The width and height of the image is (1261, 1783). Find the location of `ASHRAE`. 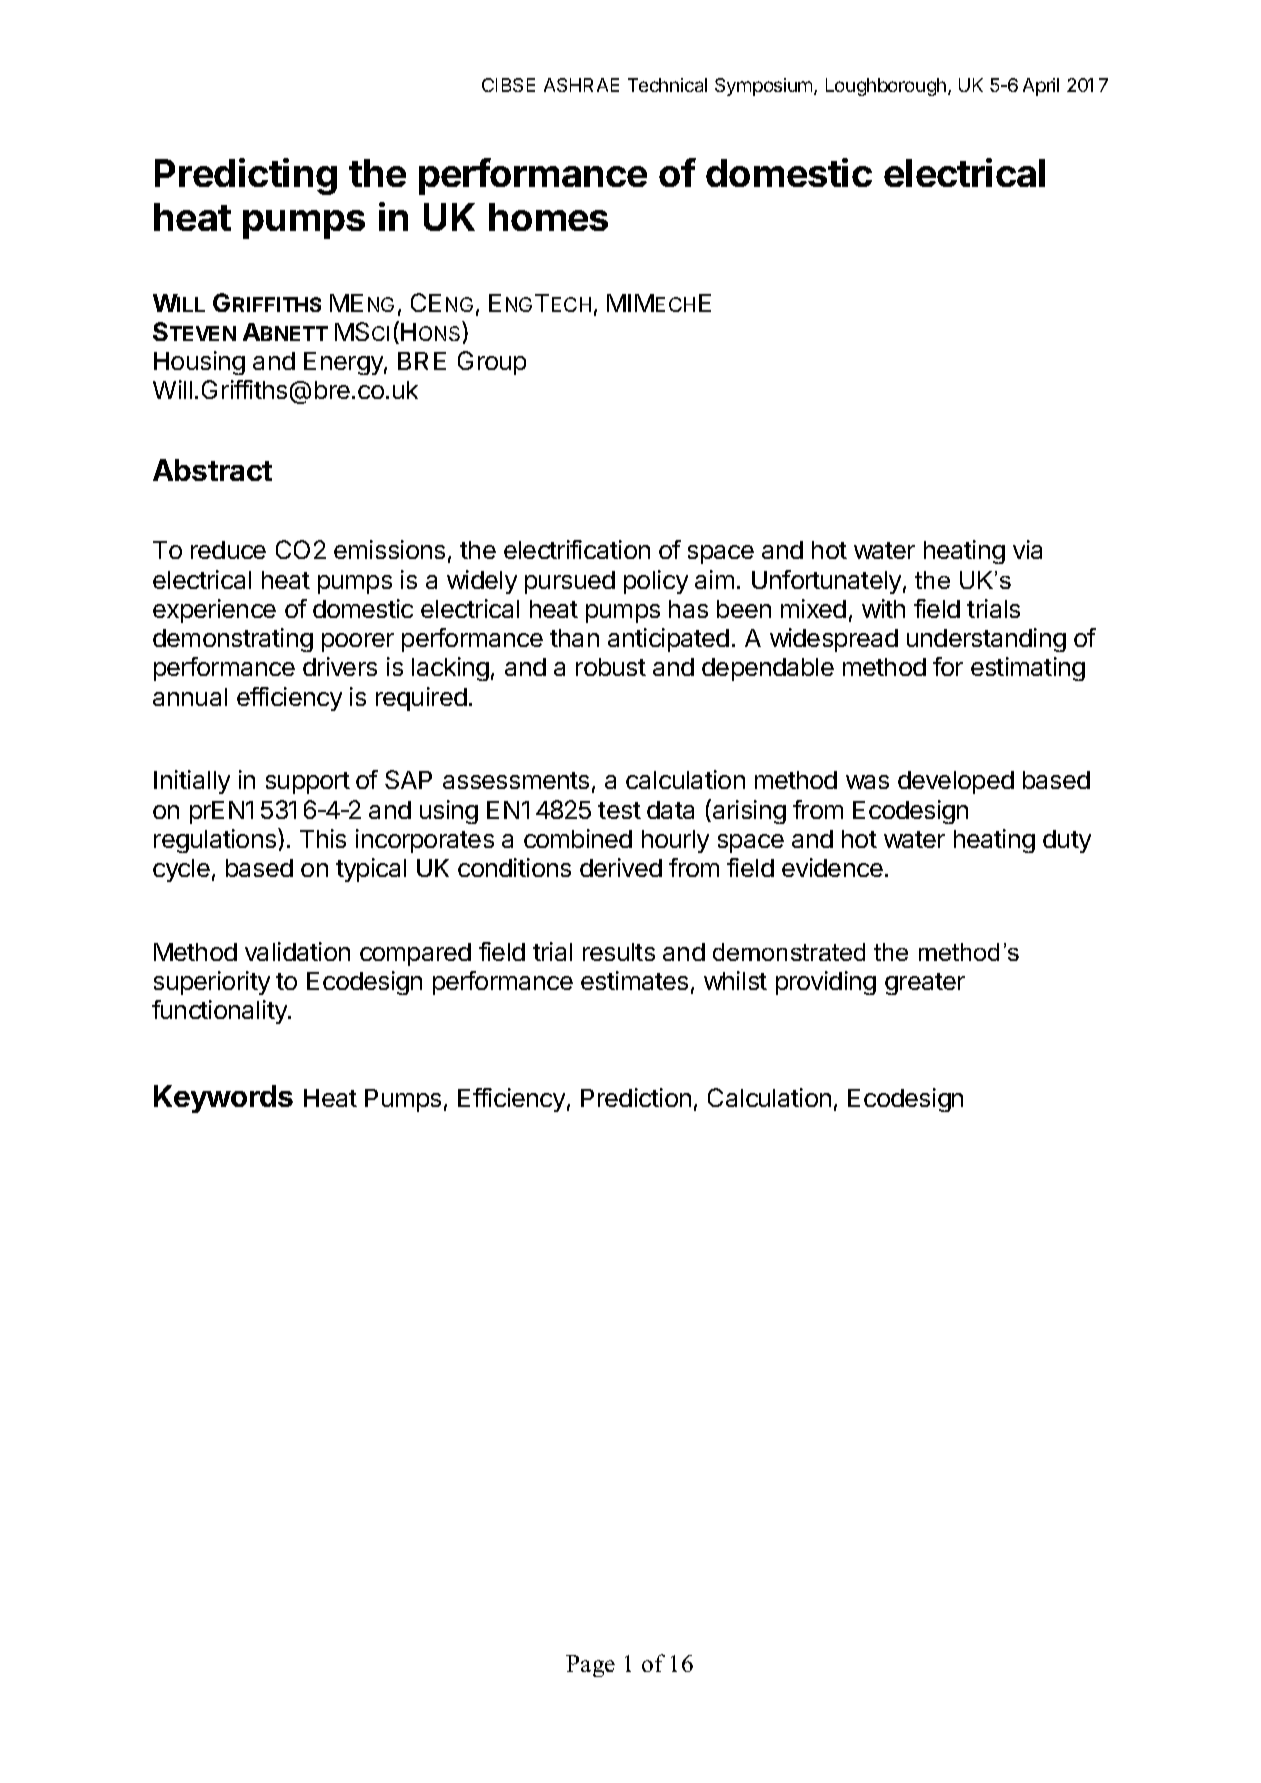

ASHRAE is located at coordinates (581, 85).
